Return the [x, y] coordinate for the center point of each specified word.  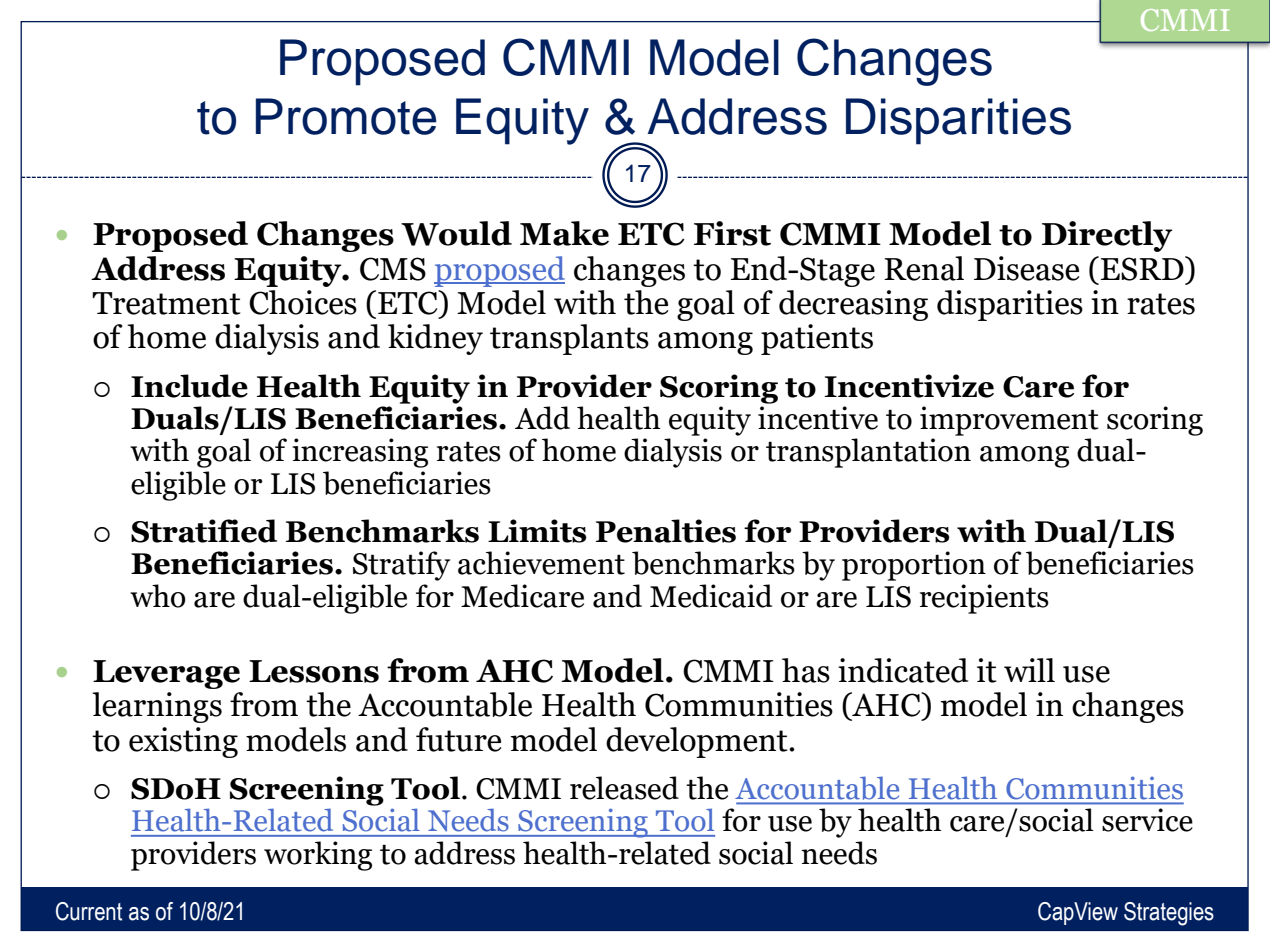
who [158, 596]
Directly [1107, 236]
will [1029, 670]
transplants [569, 339]
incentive [818, 418]
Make [564, 233]
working [318, 856]
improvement [1009, 421]
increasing [360, 453]
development [698, 742]
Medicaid [711, 596]
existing [183, 742]
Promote [346, 116]
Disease [1026, 268]
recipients [984, 599]
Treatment [166, 303]
